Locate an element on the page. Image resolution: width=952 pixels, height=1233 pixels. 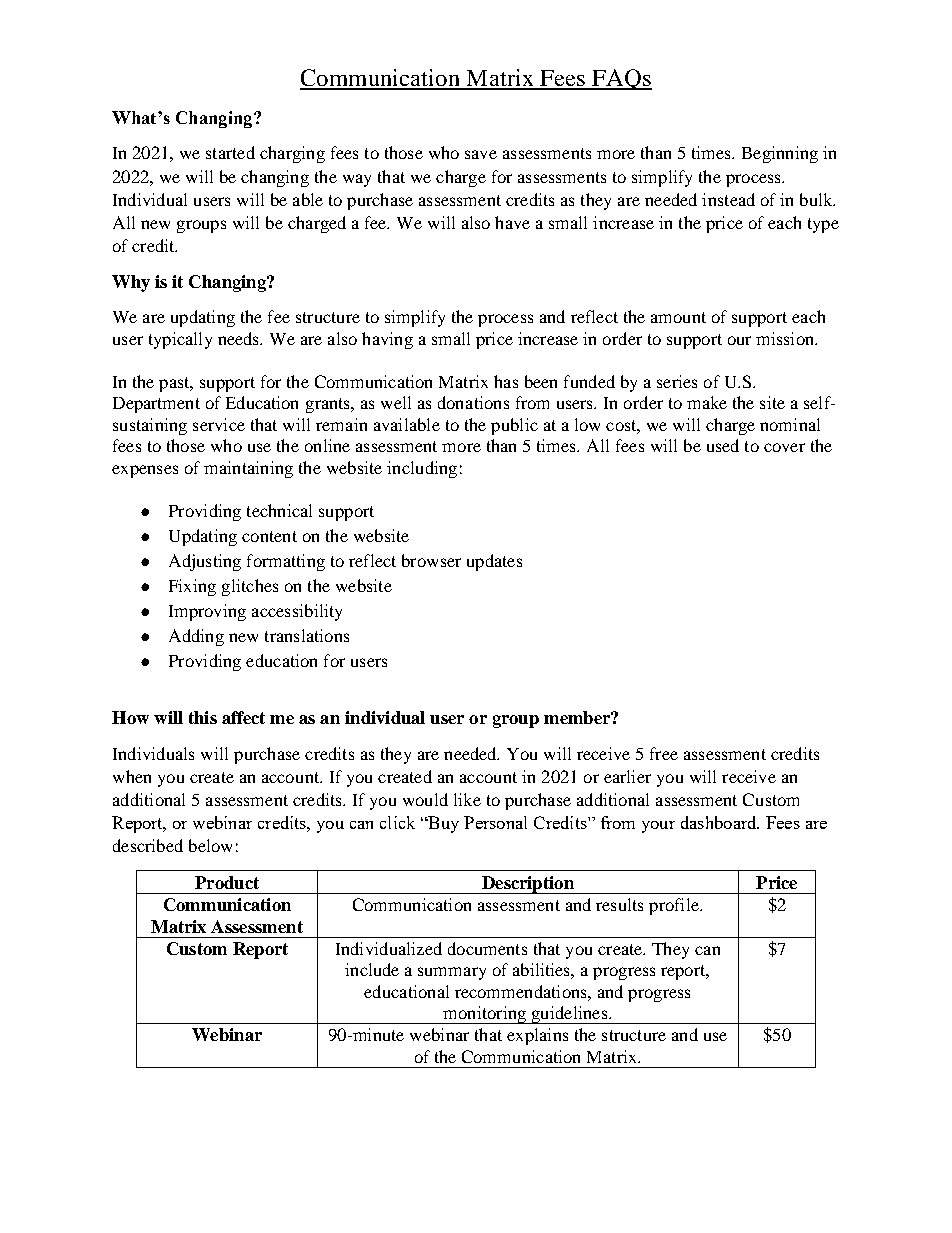
save is located at coordinates (481, 154).
